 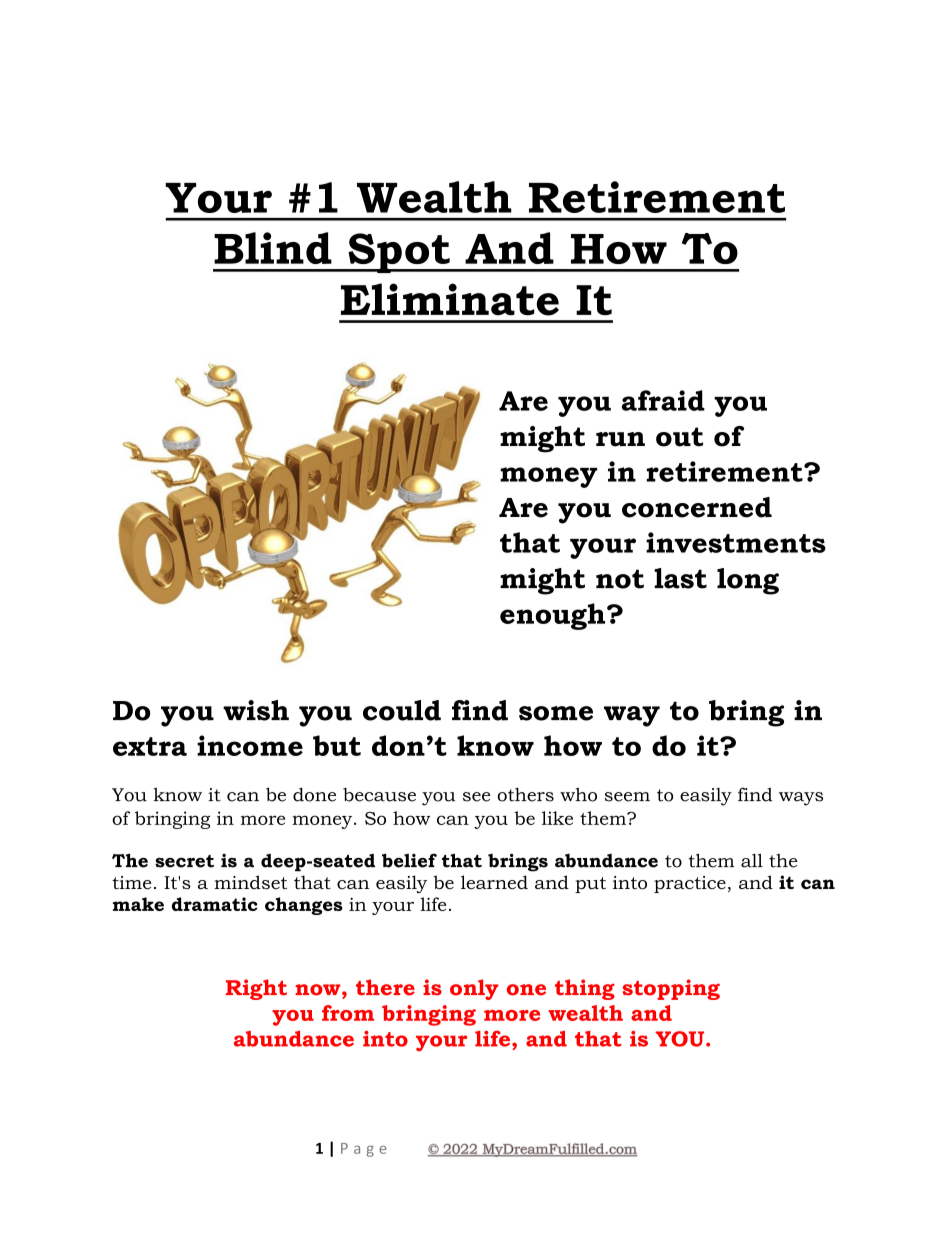 I want to click on Blind, so click(x=273, y=248).
